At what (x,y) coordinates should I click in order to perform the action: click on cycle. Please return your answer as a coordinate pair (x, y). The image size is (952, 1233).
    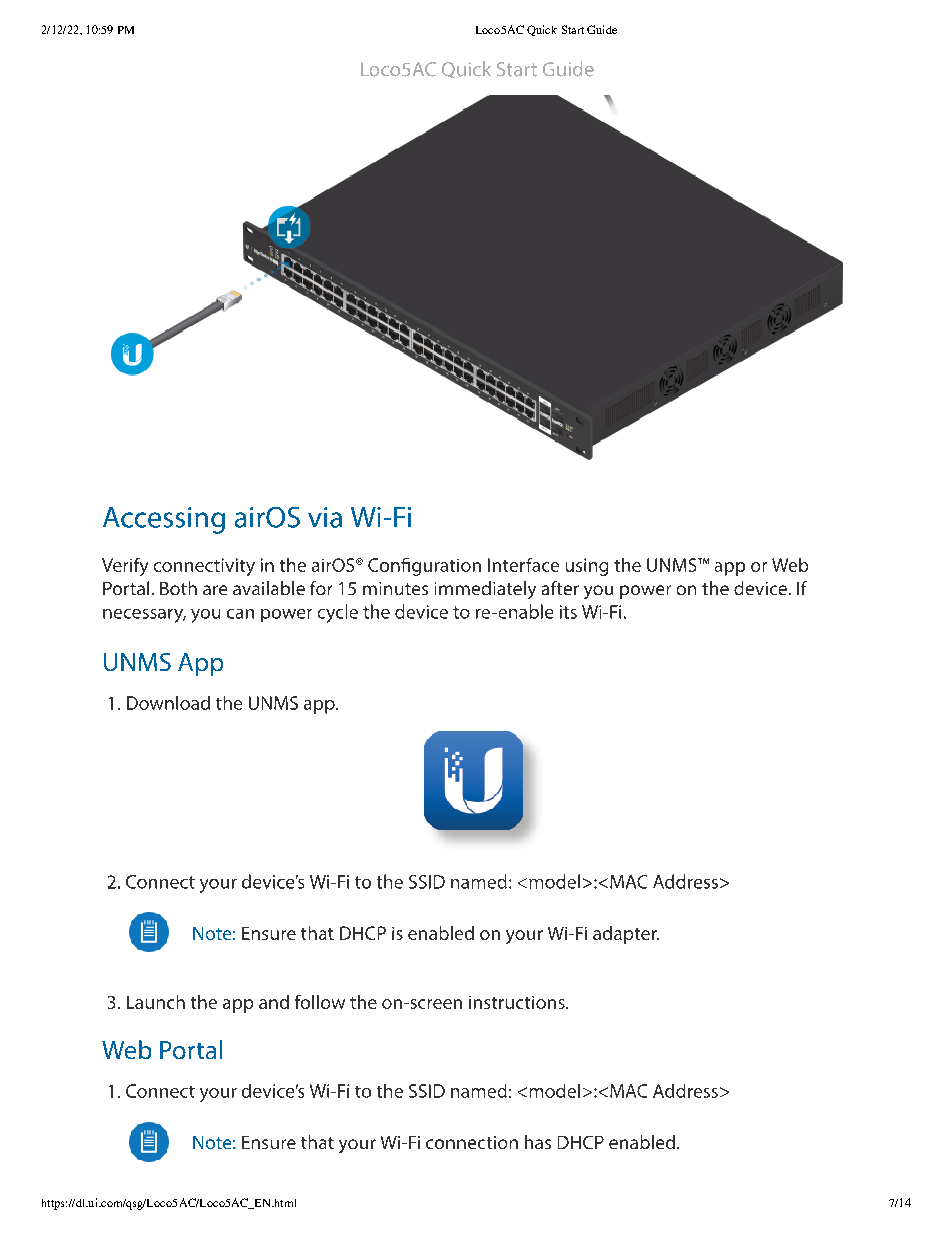
    Looking at the image, I should click on (338, 613).
